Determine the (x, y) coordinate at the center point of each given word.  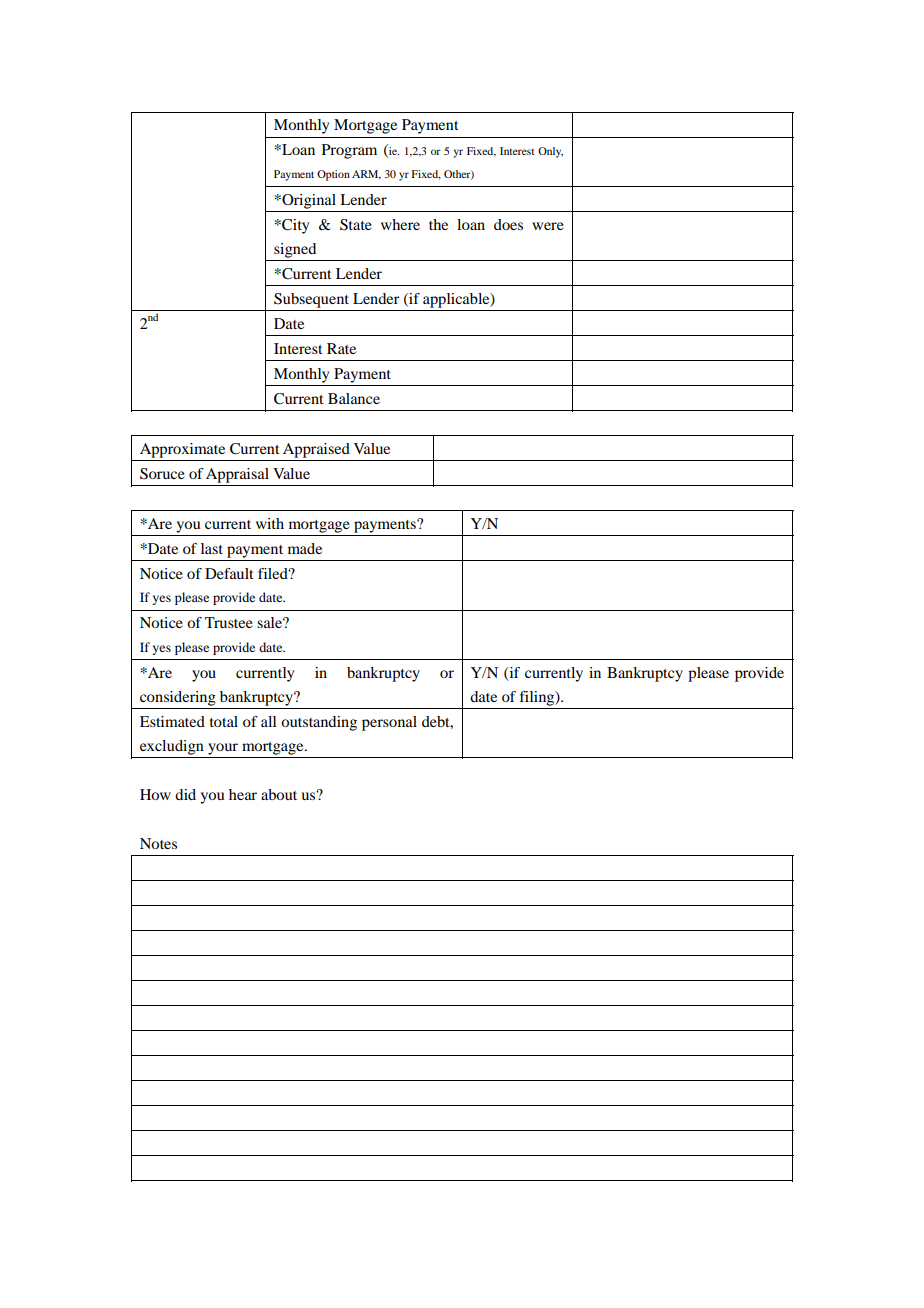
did (185, 794)
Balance (354, 398)
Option (333, 175)
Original (308, 201)
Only (550, 152)
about (279, 794)
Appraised (316, 450)
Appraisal (237, 475)
